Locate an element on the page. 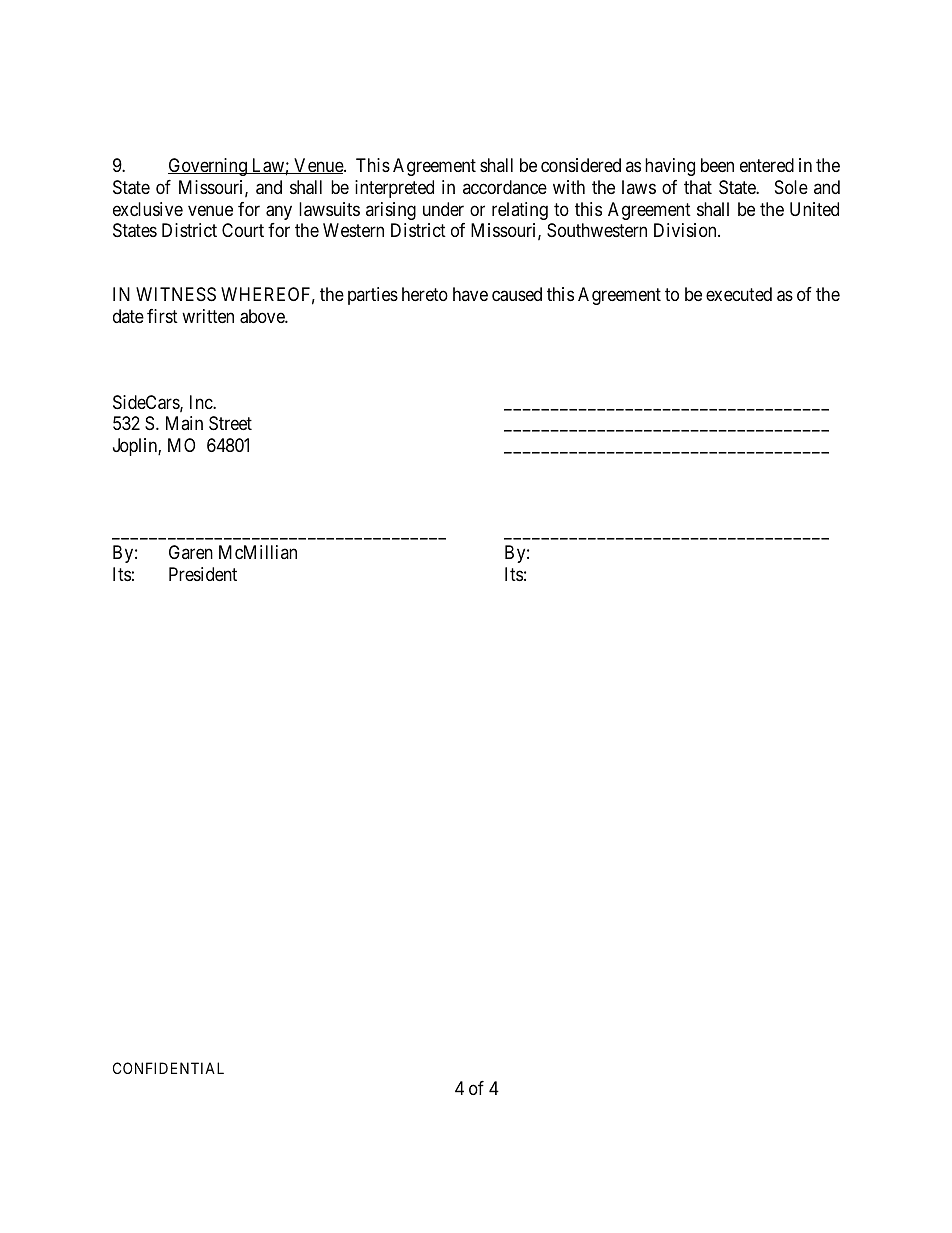  that is located at coordinates (698, 187).
